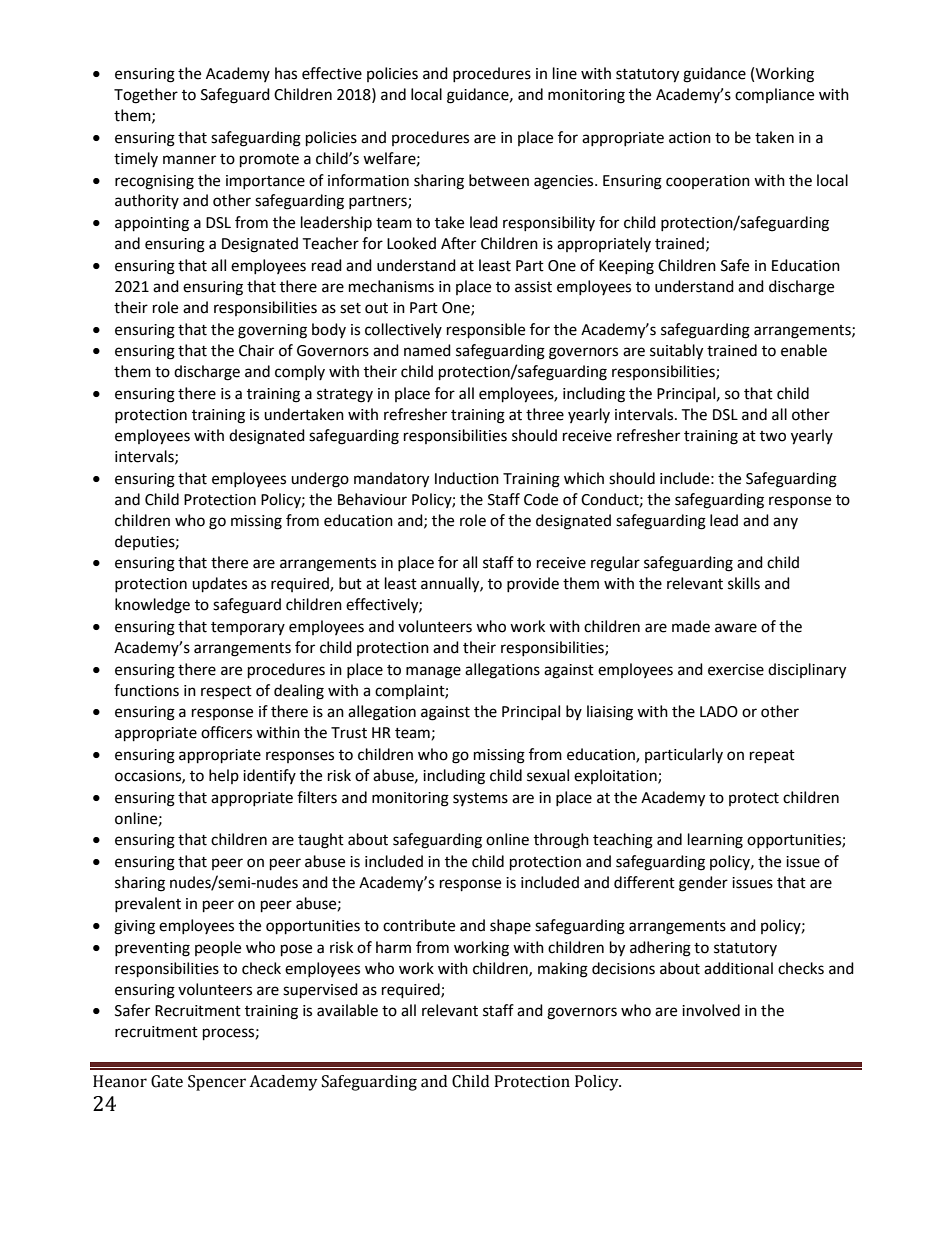 This page has width=952, height=1233. Describe the element at coordinates (347, 1010) in the page. I see `available` at that location.
